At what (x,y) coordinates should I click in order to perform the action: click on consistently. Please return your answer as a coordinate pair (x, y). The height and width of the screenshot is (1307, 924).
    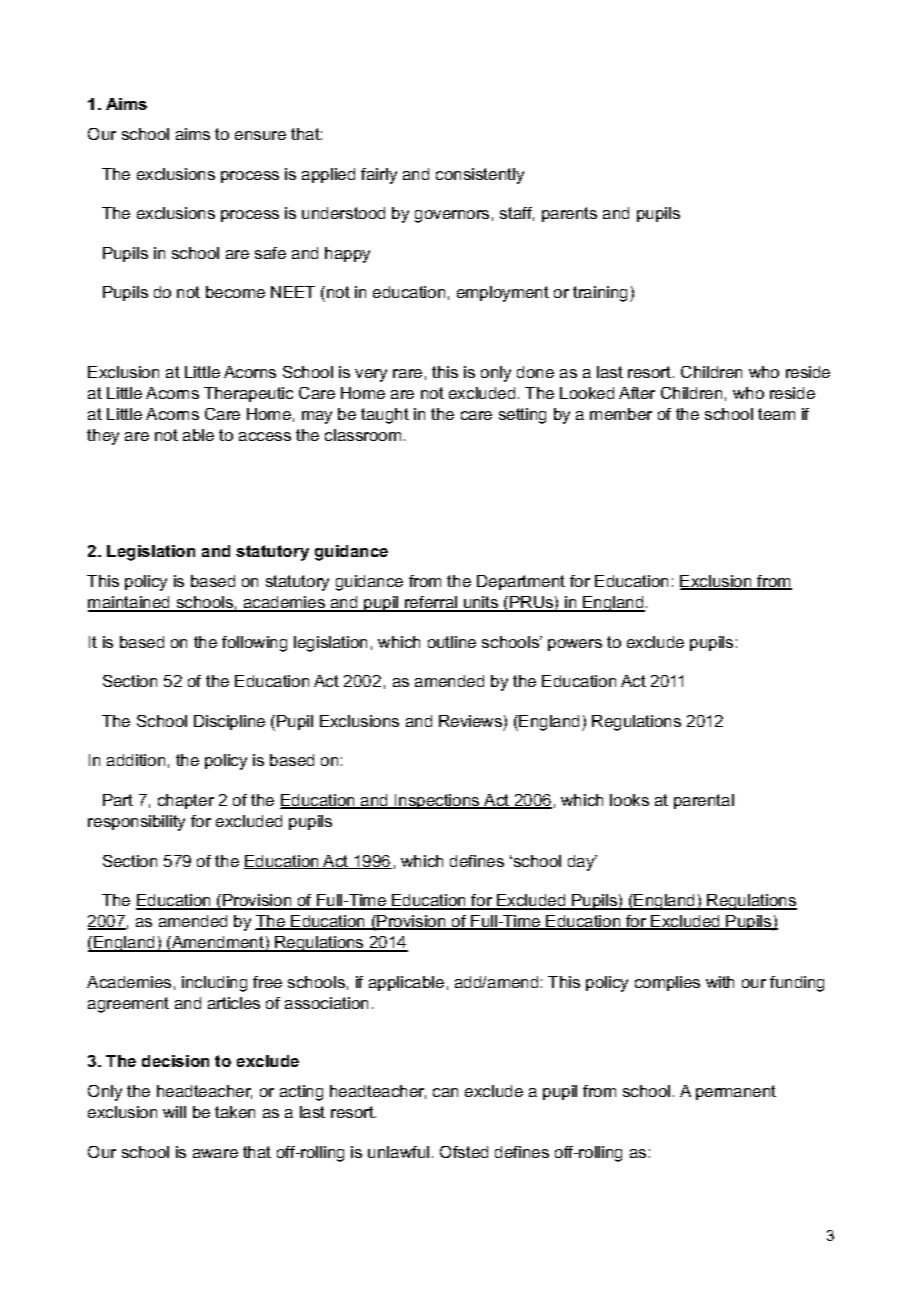
    Looking at the image, I should click on (480, 176).
